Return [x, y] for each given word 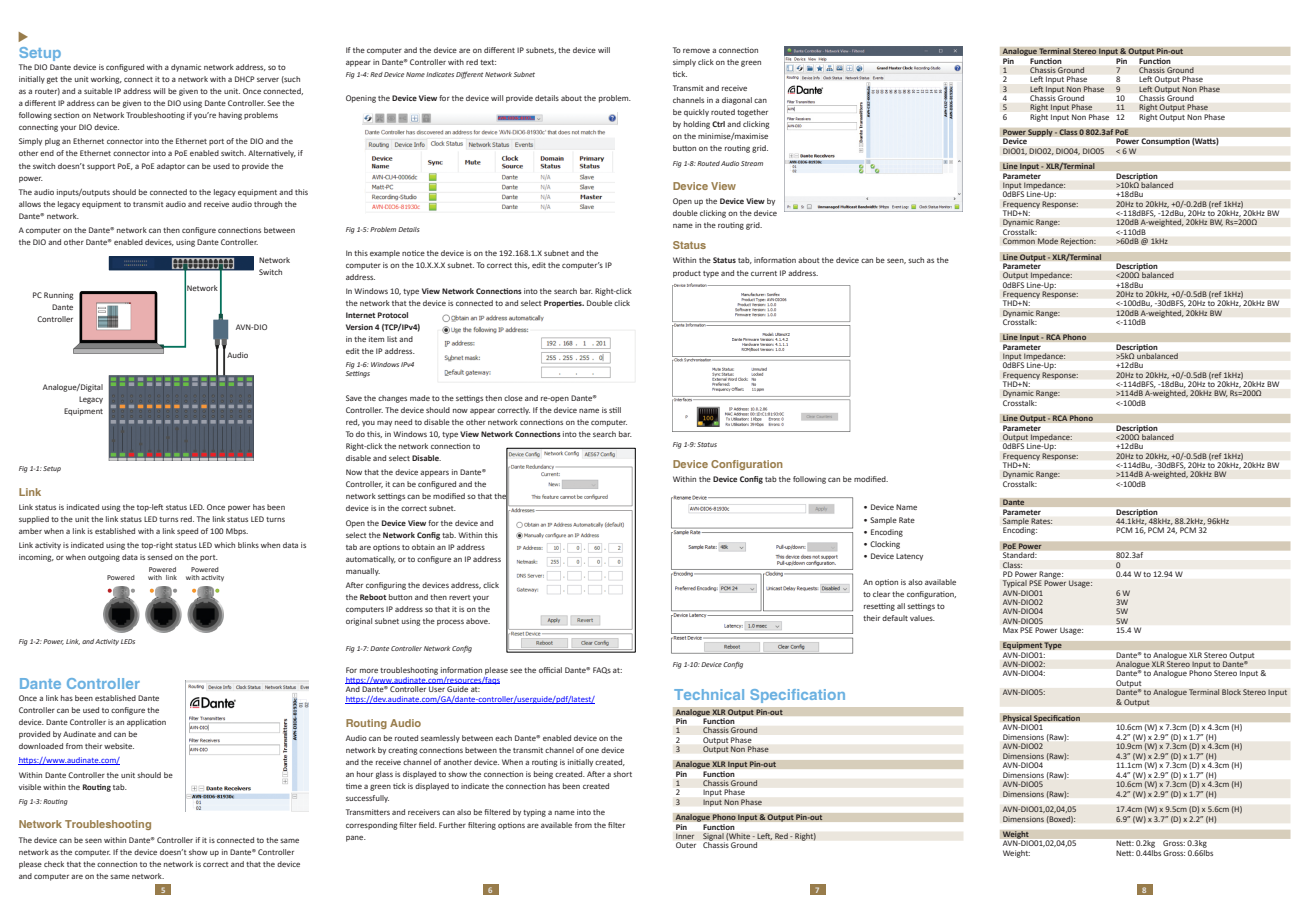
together [752, 113]
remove [696, 50]
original [359, 622]
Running [59, 296]
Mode [1048, 241]
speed [187, 532]
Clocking [885, 545]
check [54, 864]
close [513, 398]
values [922, 618]
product [687, 274]
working [106, 80]
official [550, 670]
